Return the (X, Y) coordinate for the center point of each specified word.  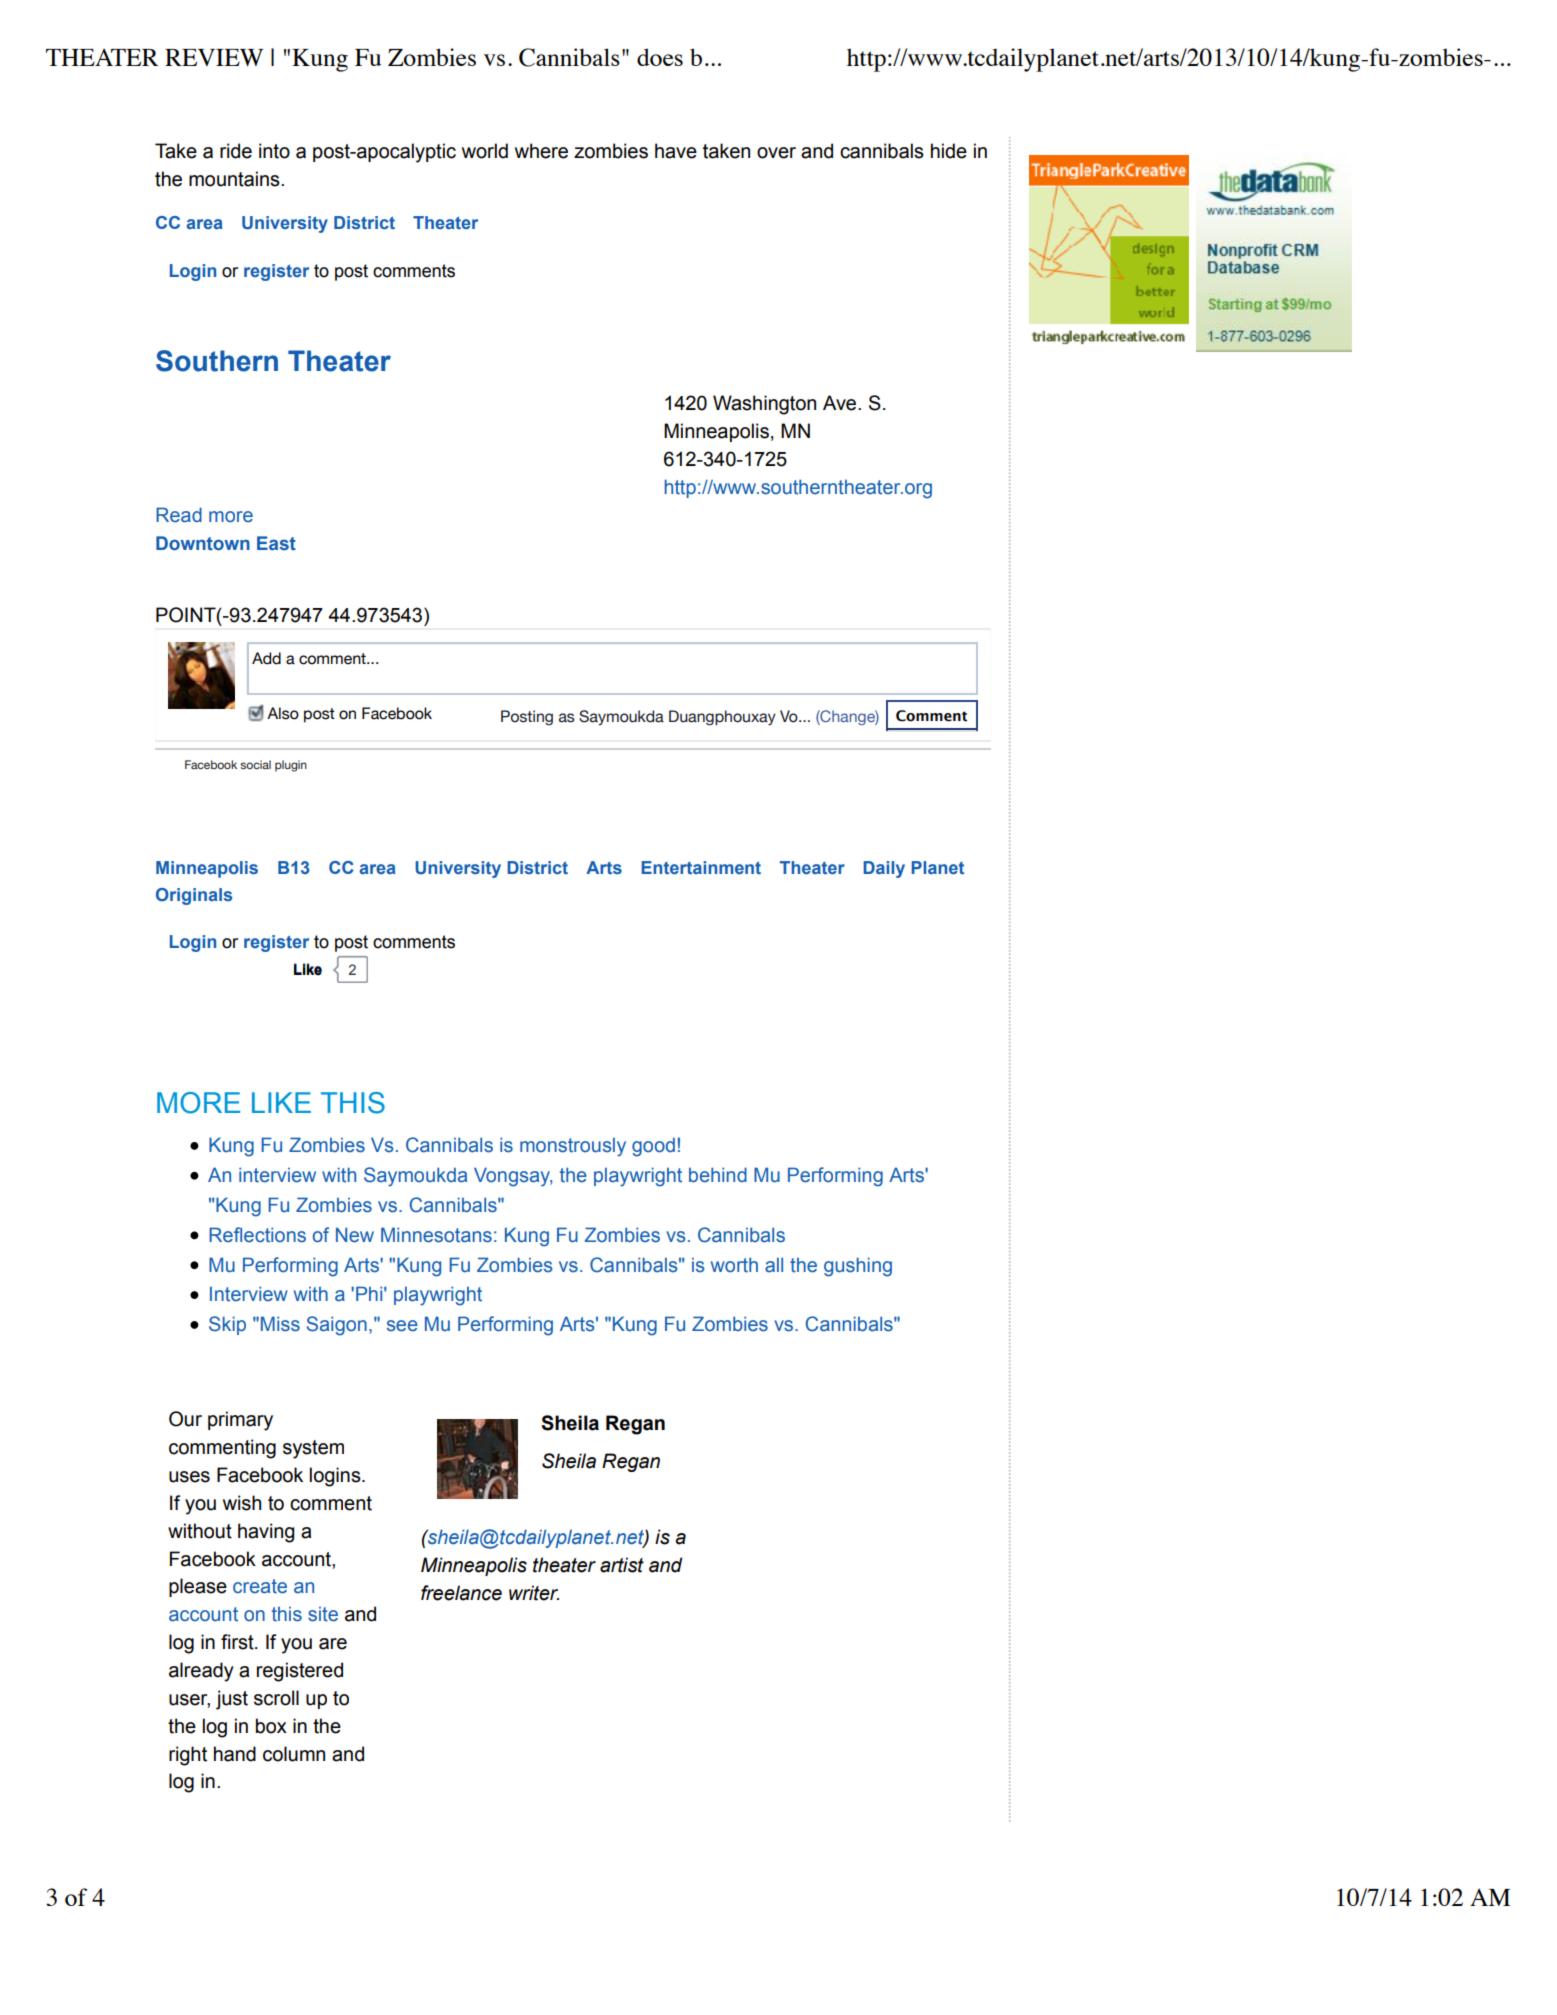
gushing (858, 1267)
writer (534, 1593)
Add (266, 658)
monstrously (573, 1147)
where (541, 151)
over (776, 153)
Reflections (257, 1235)
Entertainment (701, 867)
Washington (764, 405)
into (274, 151)
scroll (276, 1698)
